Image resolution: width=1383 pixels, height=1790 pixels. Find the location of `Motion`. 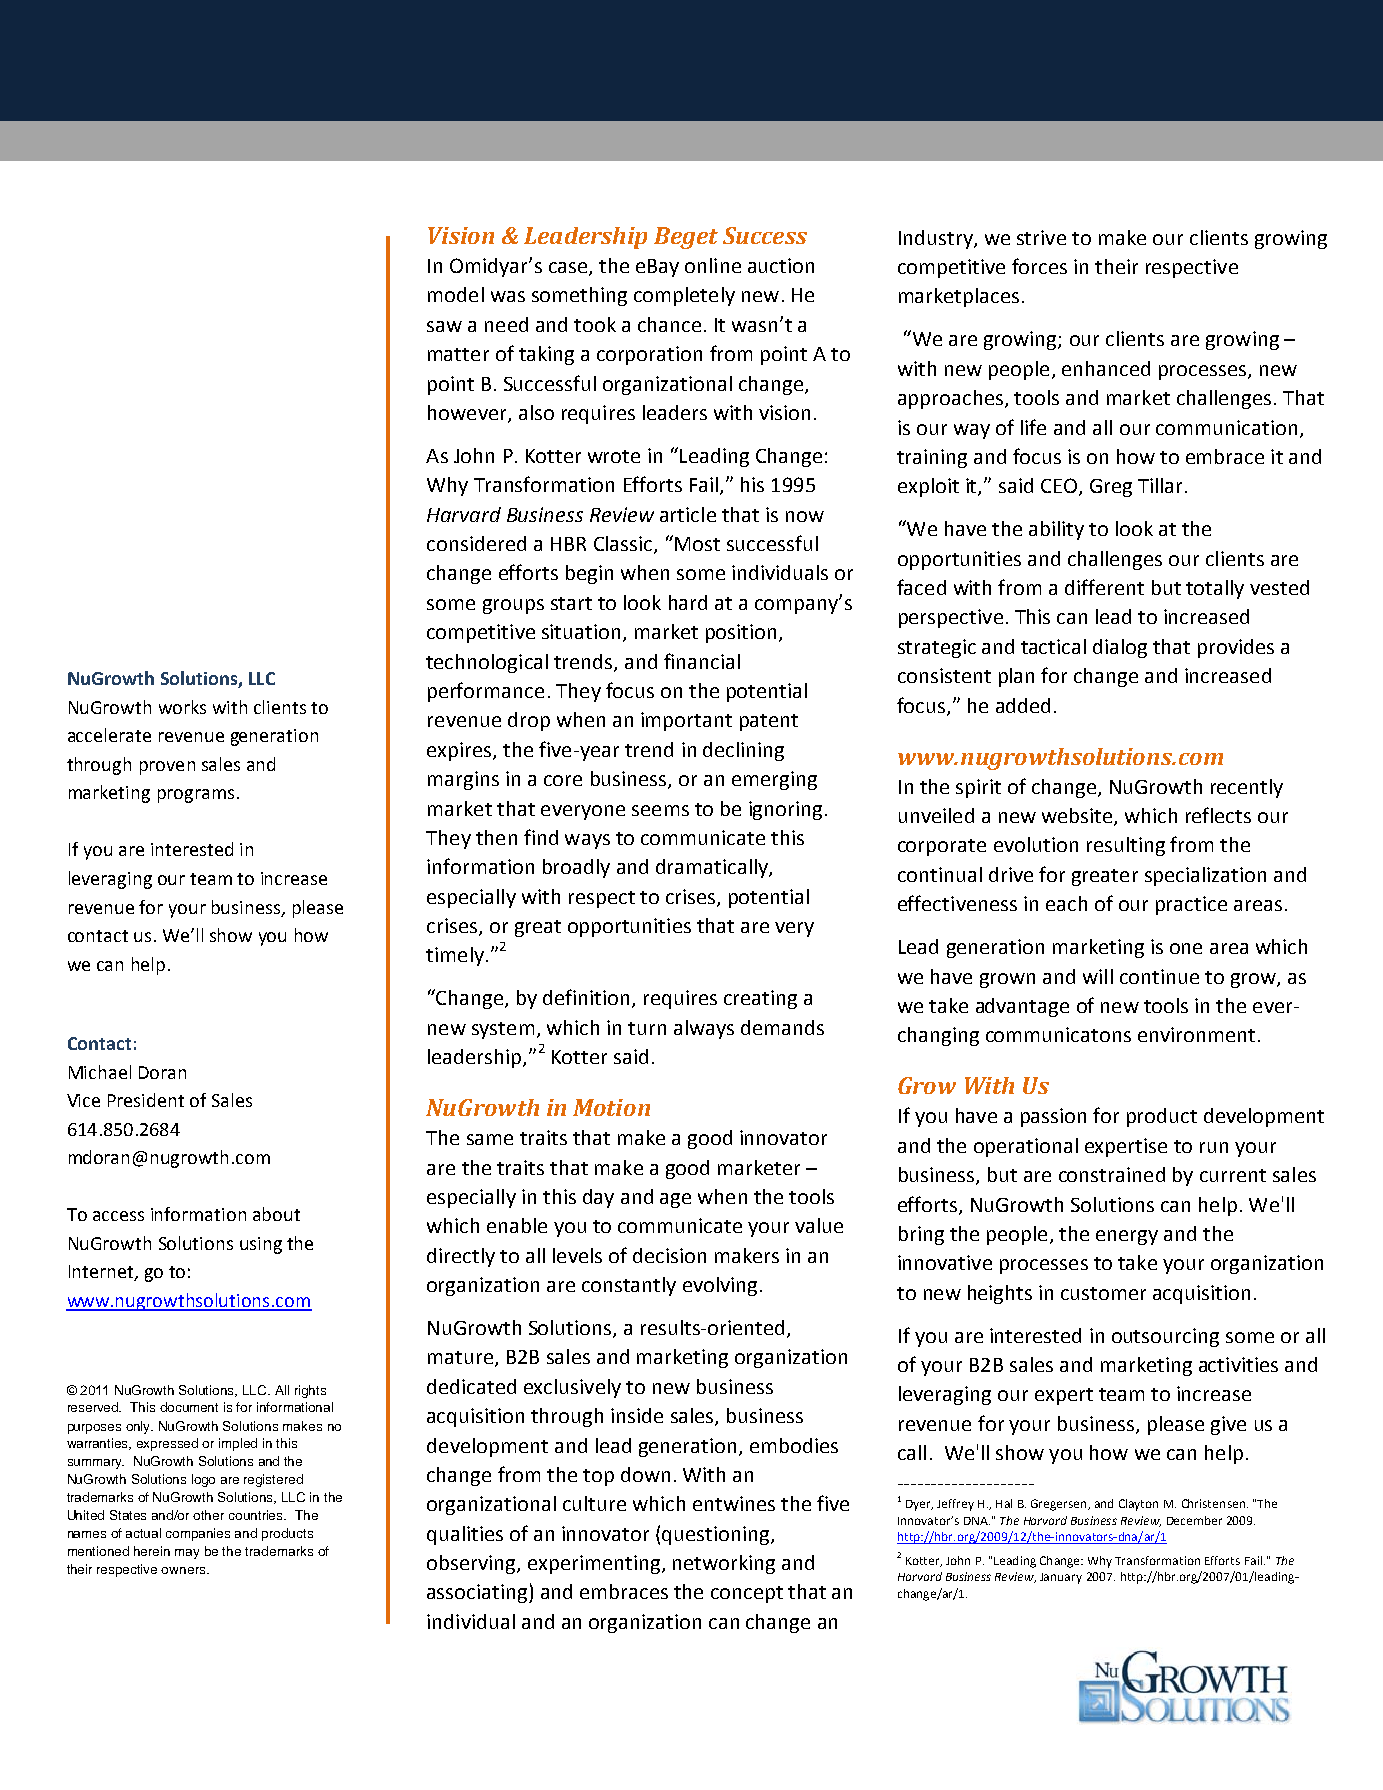

Motion is located at coordinates (611, 1107).
